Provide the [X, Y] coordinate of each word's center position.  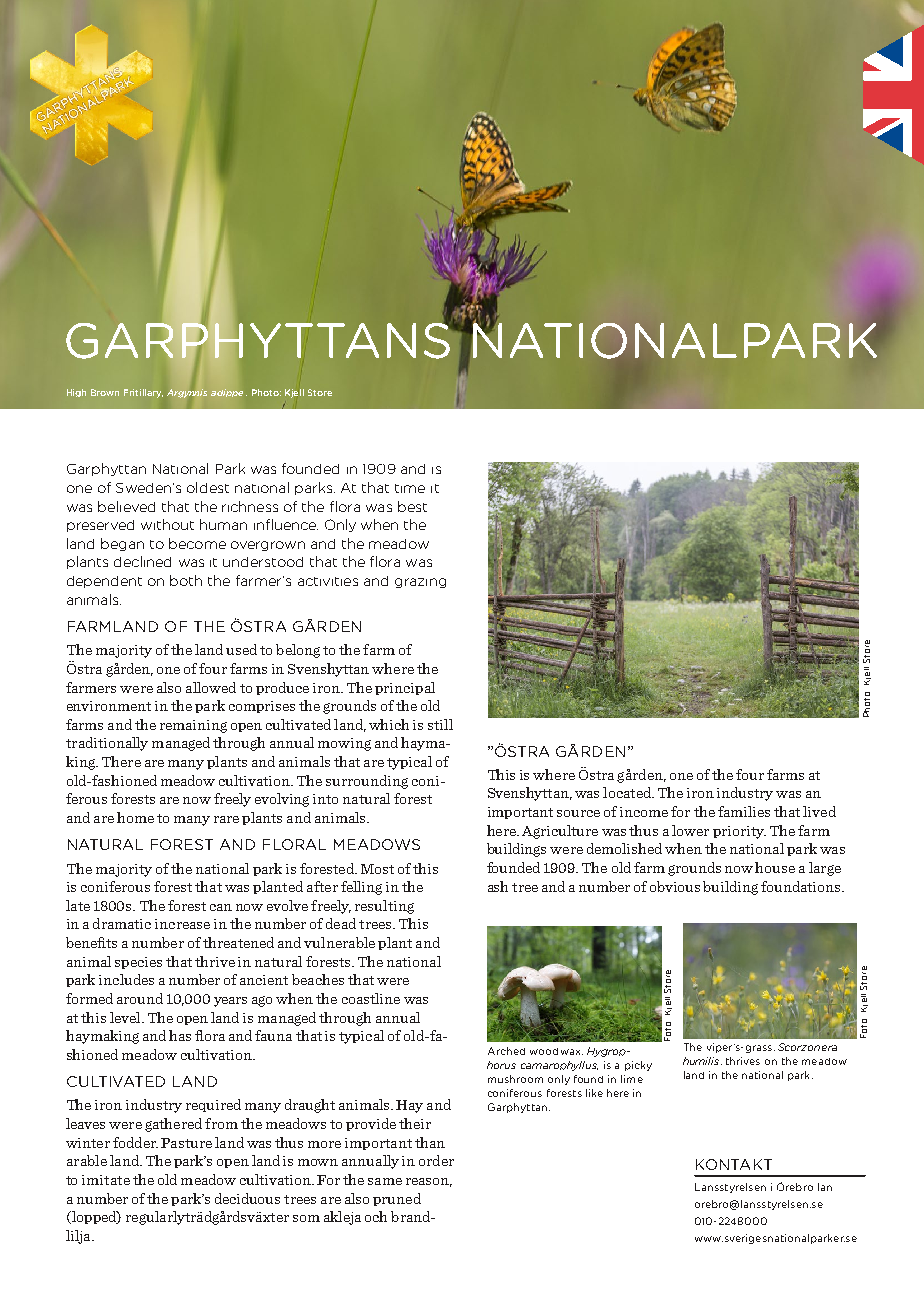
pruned [397, 1199]
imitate [106, 1180]
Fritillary [143, 393]
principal [405, 688]
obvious [675, 886]
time [410, 488]
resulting [384, 907]
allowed [211, 687]
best [412, 506]
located [628, 792]
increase [182, 924]
